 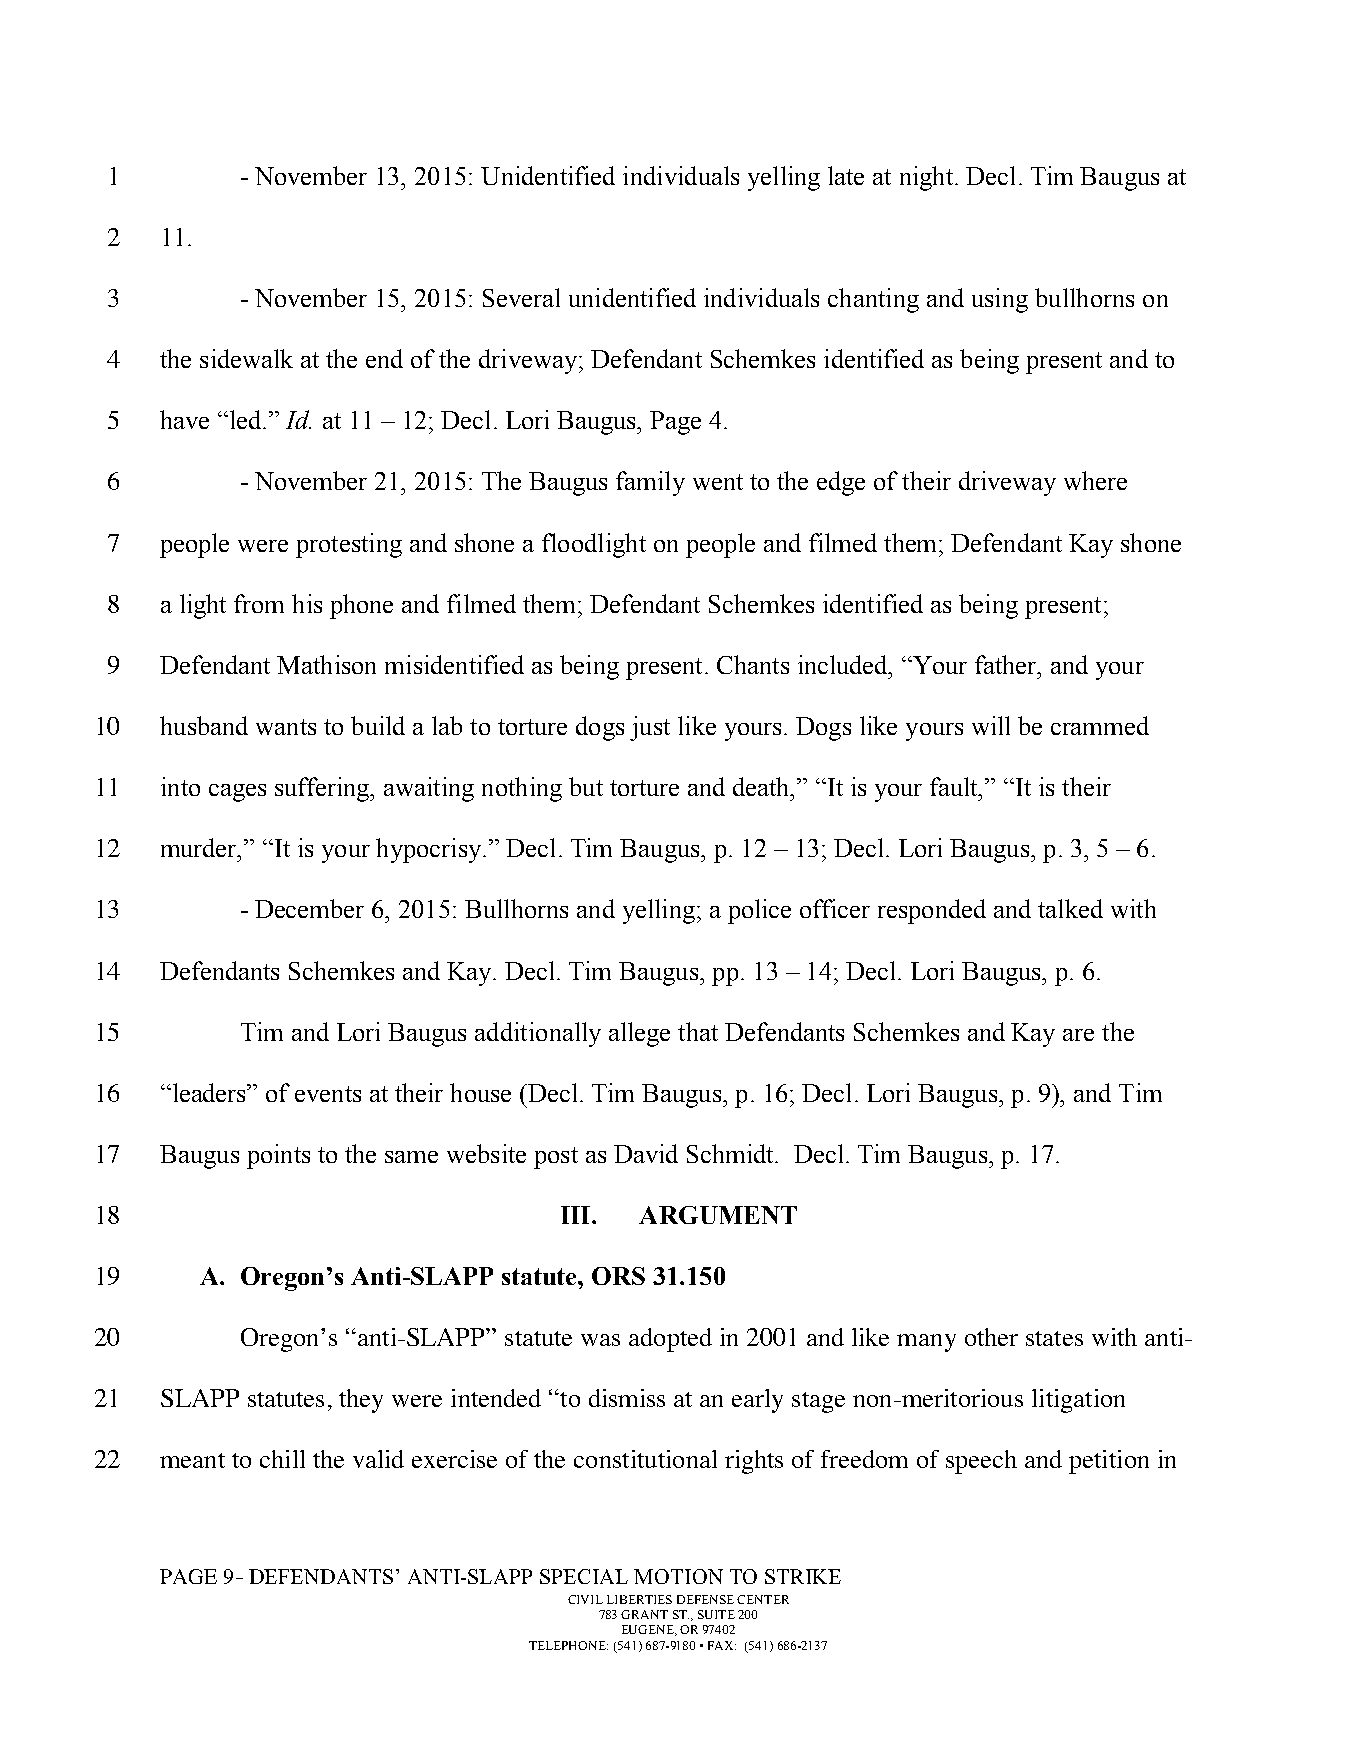 I want to click on December, so click(x=309, y=908).
